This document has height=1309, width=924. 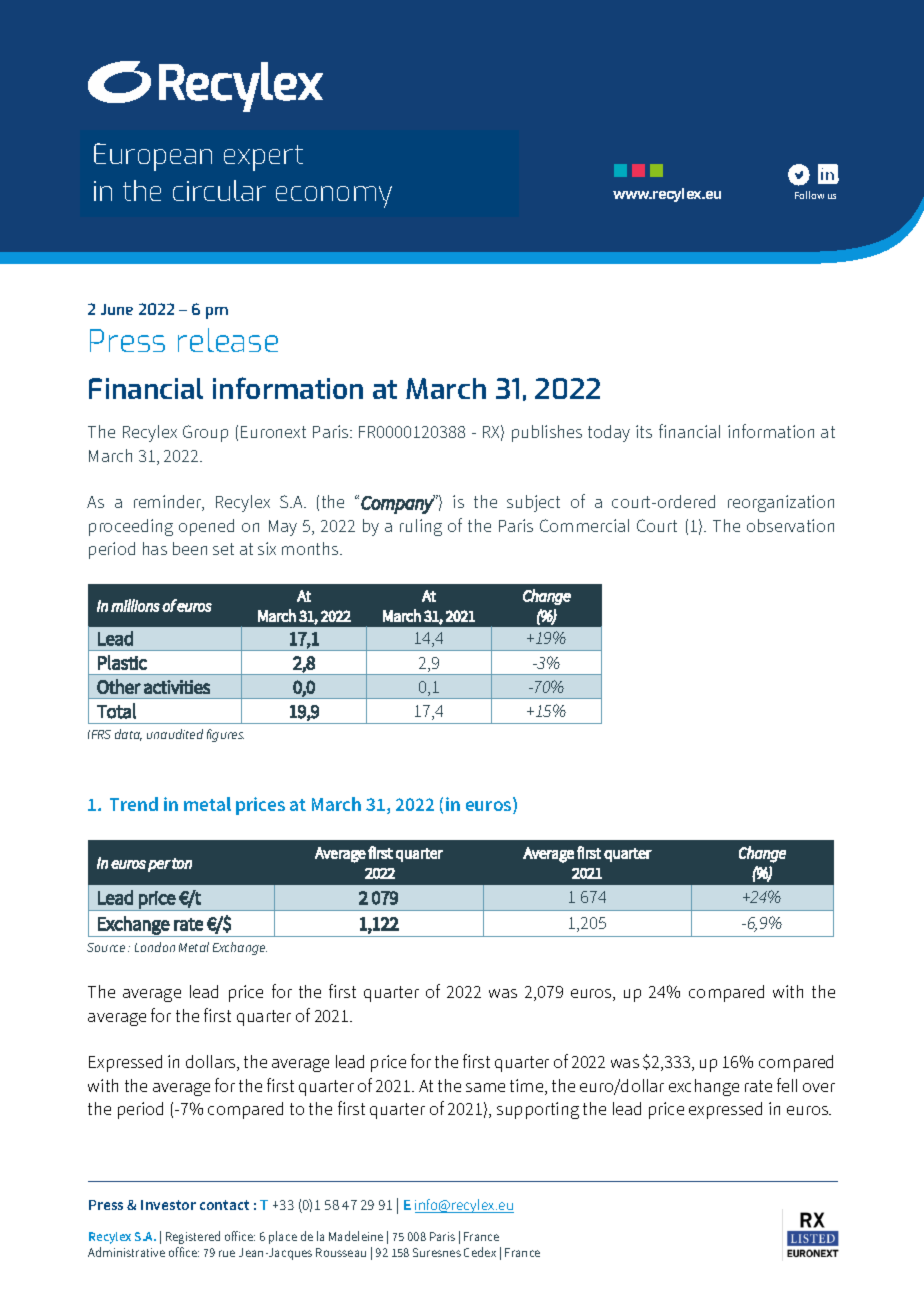 What do you see at coordinates (421, 527) in the document?
I see `ruling` at bounding box center [421, 527].
